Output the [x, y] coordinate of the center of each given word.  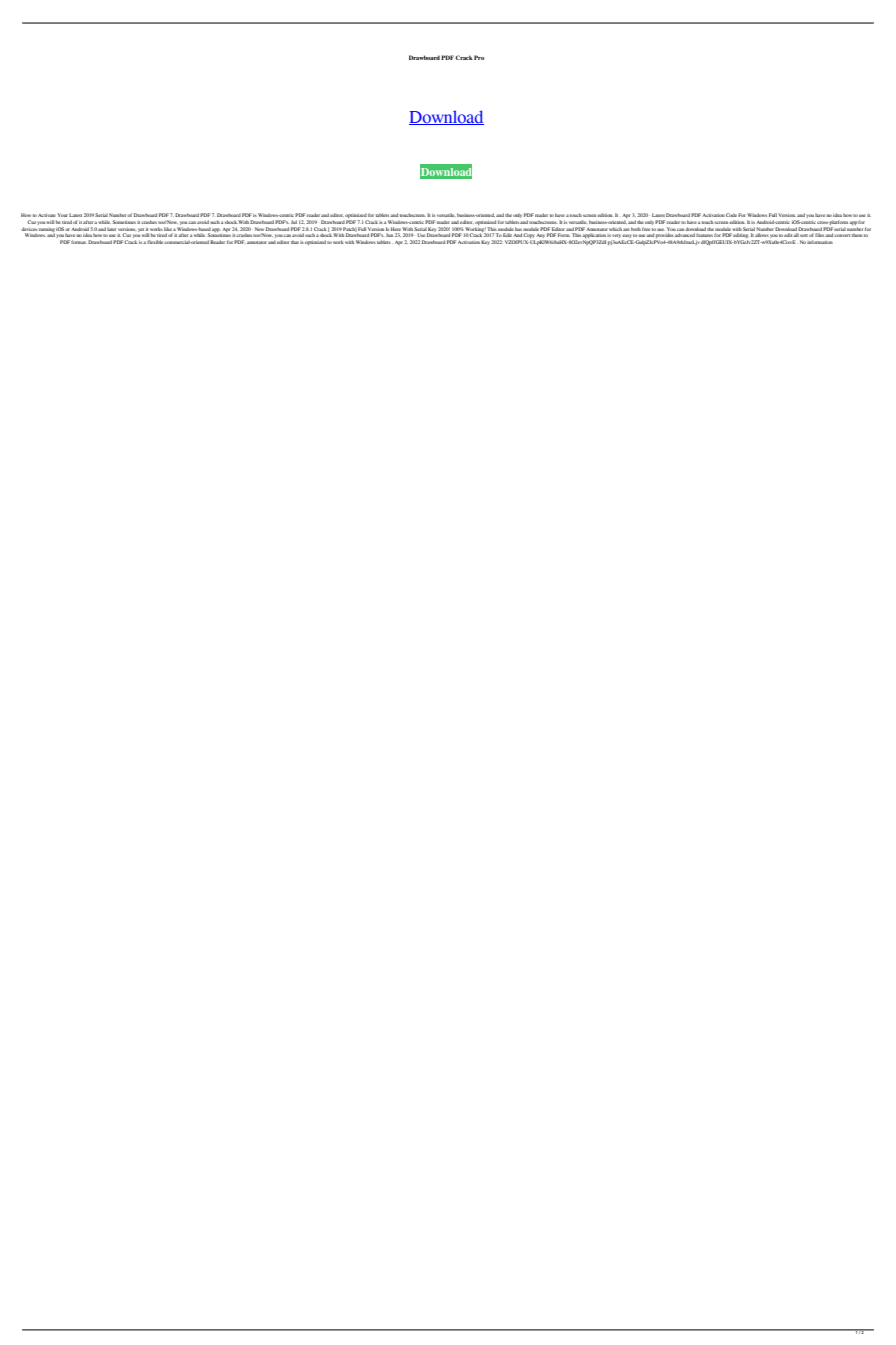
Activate [47, 215]
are [626, 229]
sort [803, 235]
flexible [156, 242]
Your [62, 215]
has [518, 229]
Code [731, 215]
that [295, 242]
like [167, 229]
